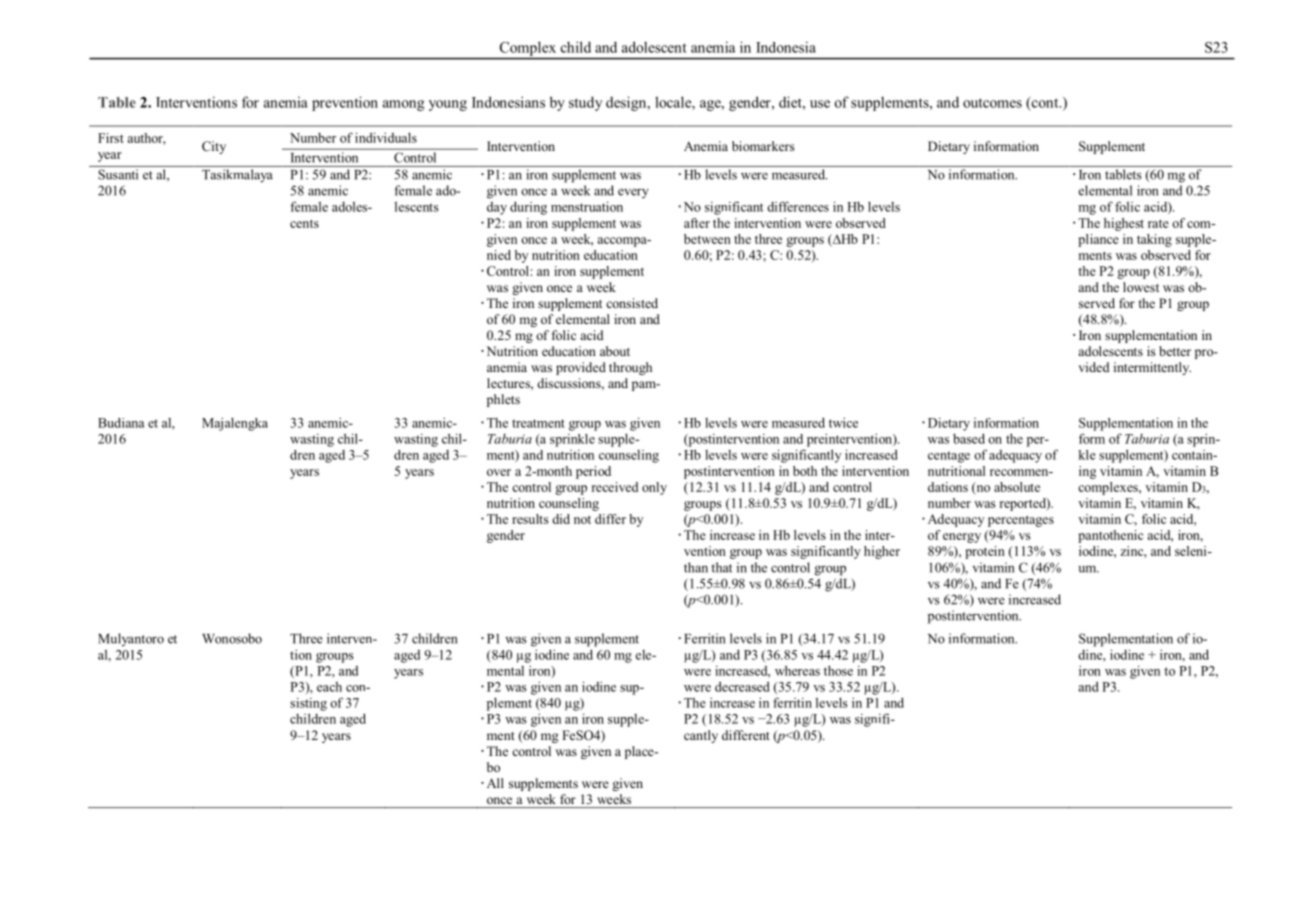 The height and width of the image is (924, 1308). Describe the element at coordinates (499, 472) in the image. I see `over` at that location.
